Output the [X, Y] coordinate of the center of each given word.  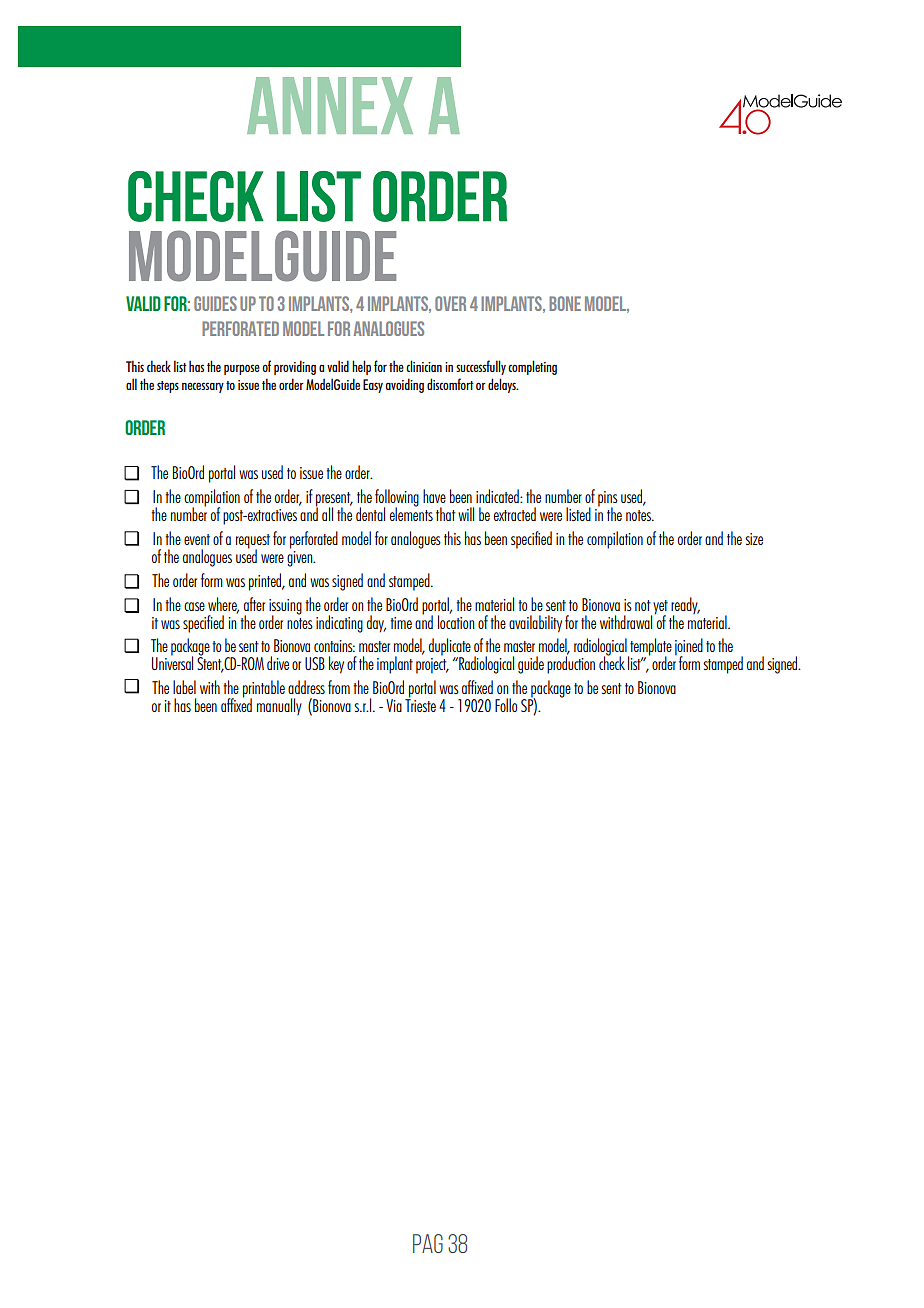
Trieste [420, 704]
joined [689, 648]
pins [608, 500]
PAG [428, 1243]
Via [394, 705]
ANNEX [330, 105]
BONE [565, 303]
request [253, 542]
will [466, 514]
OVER [450, 303]
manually [279, 706]
